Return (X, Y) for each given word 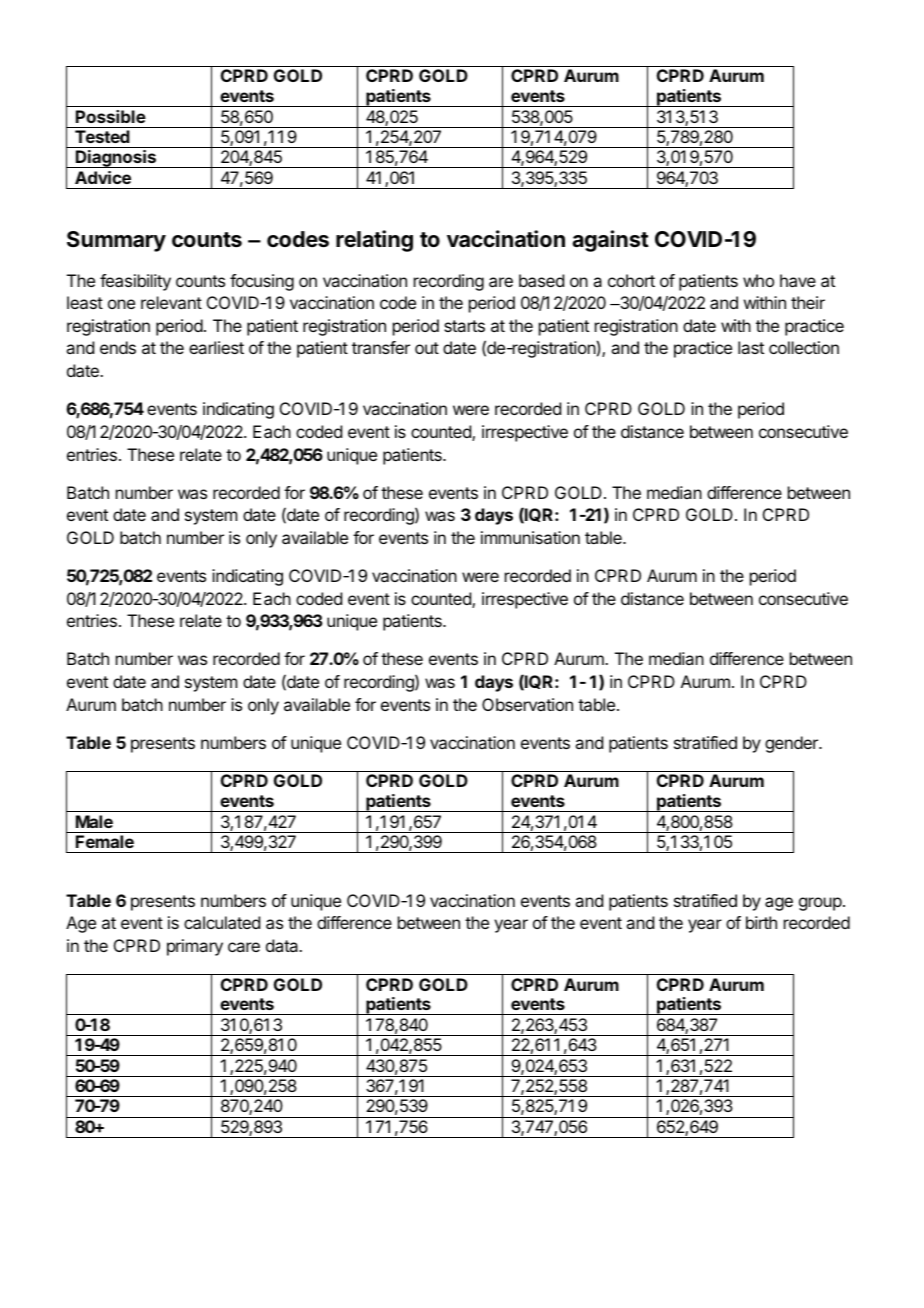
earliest (216, 347)
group (820, 904)
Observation (527, 704)
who (758, 280)
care (244, 947)
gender (792, 744)
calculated (222, 922)
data (283, 945)
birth (761, 922)
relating (374, 241)
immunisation (530, 537)
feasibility (135, 282)
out (427, 348)
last (751, 347)
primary (195, 947)
